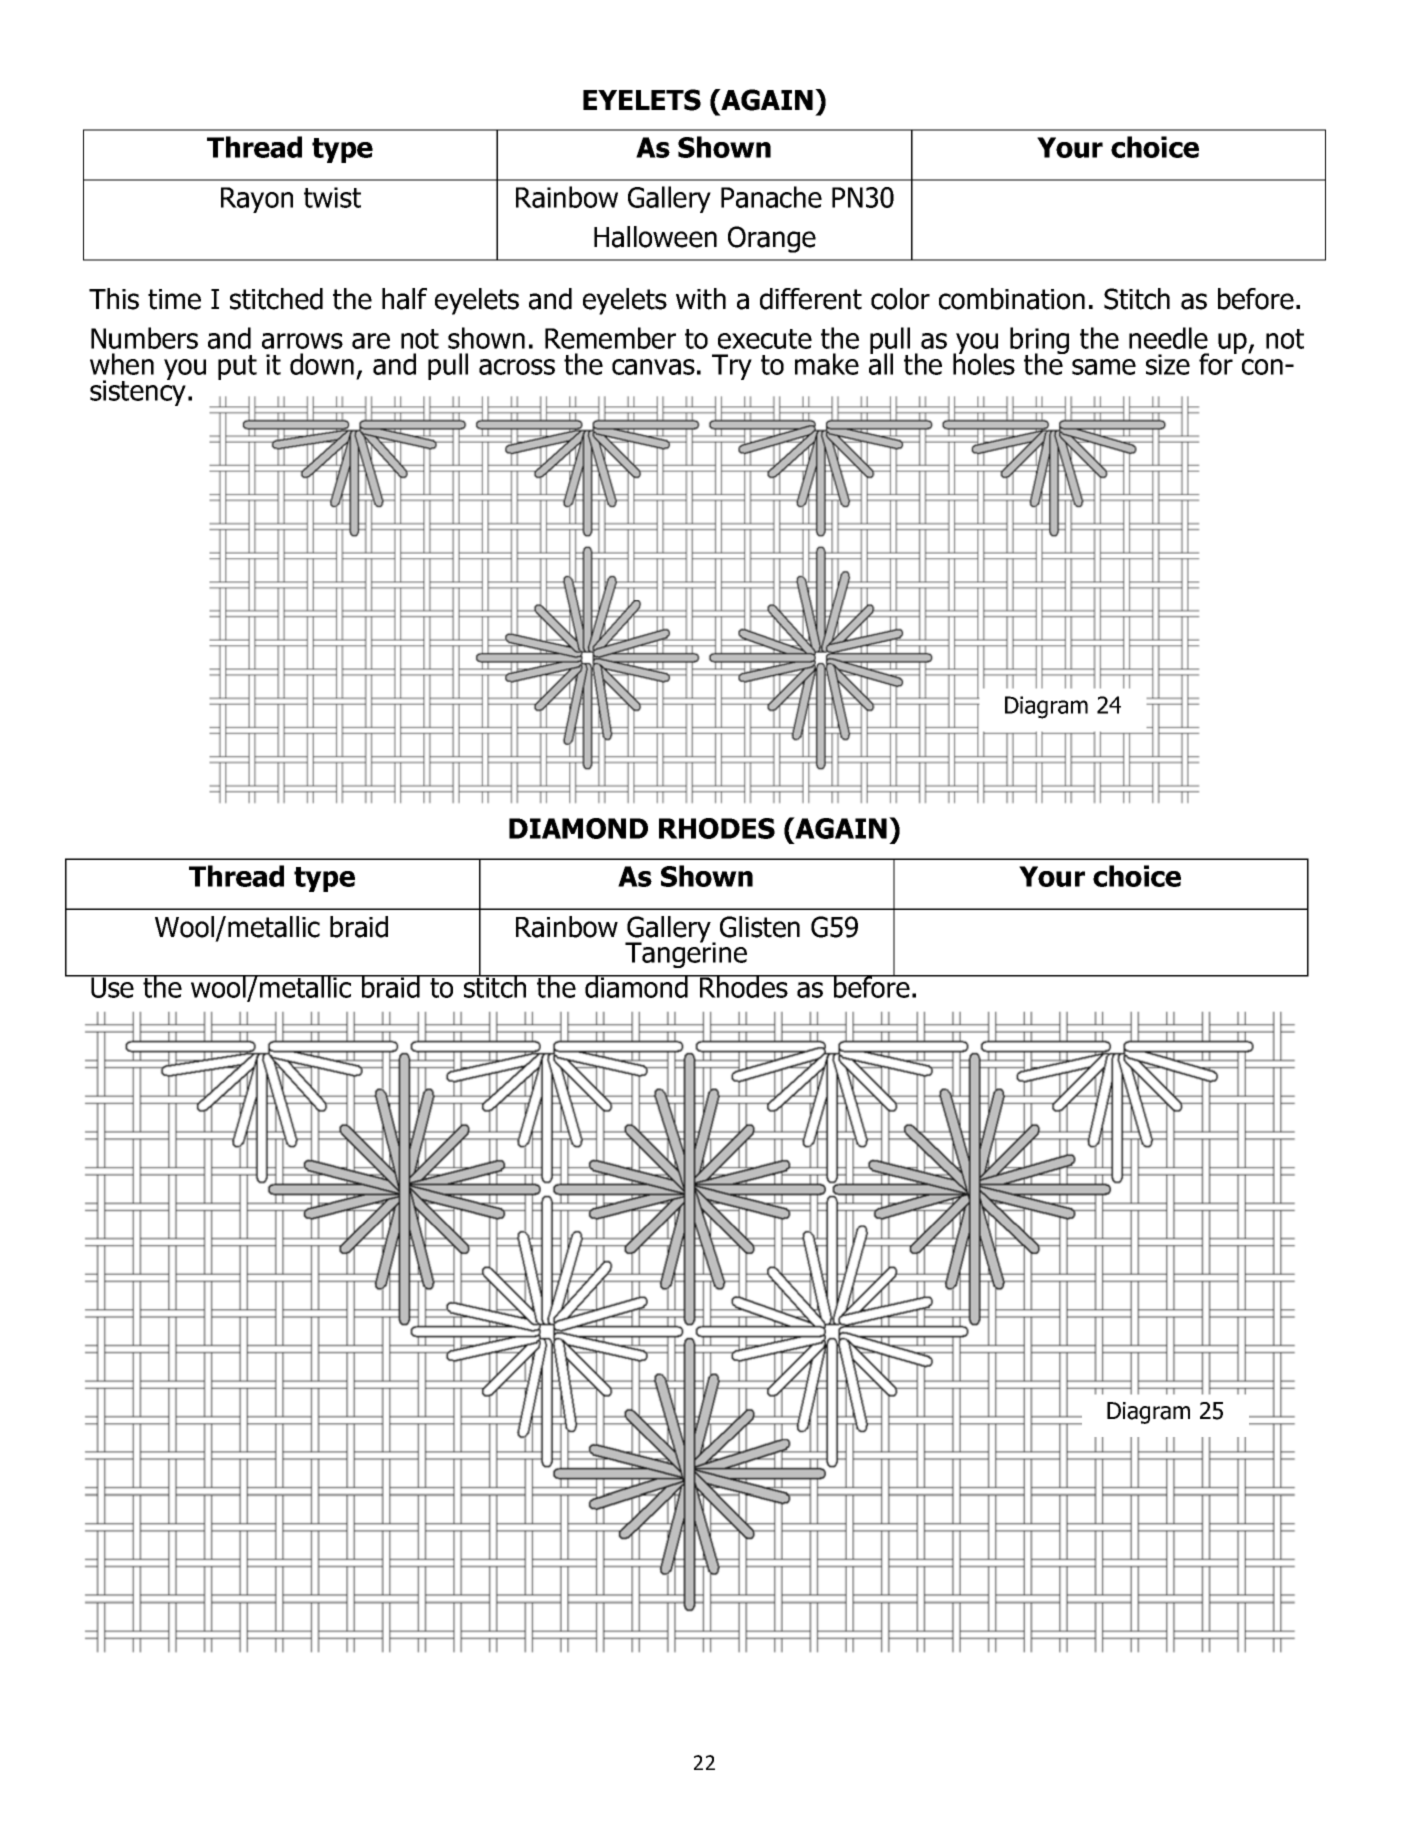 The height and width of the screenshot is (1824, 1409). Describe the element at coordinates (760, 927) in the screenshot. I see `Glisten` at that location.
